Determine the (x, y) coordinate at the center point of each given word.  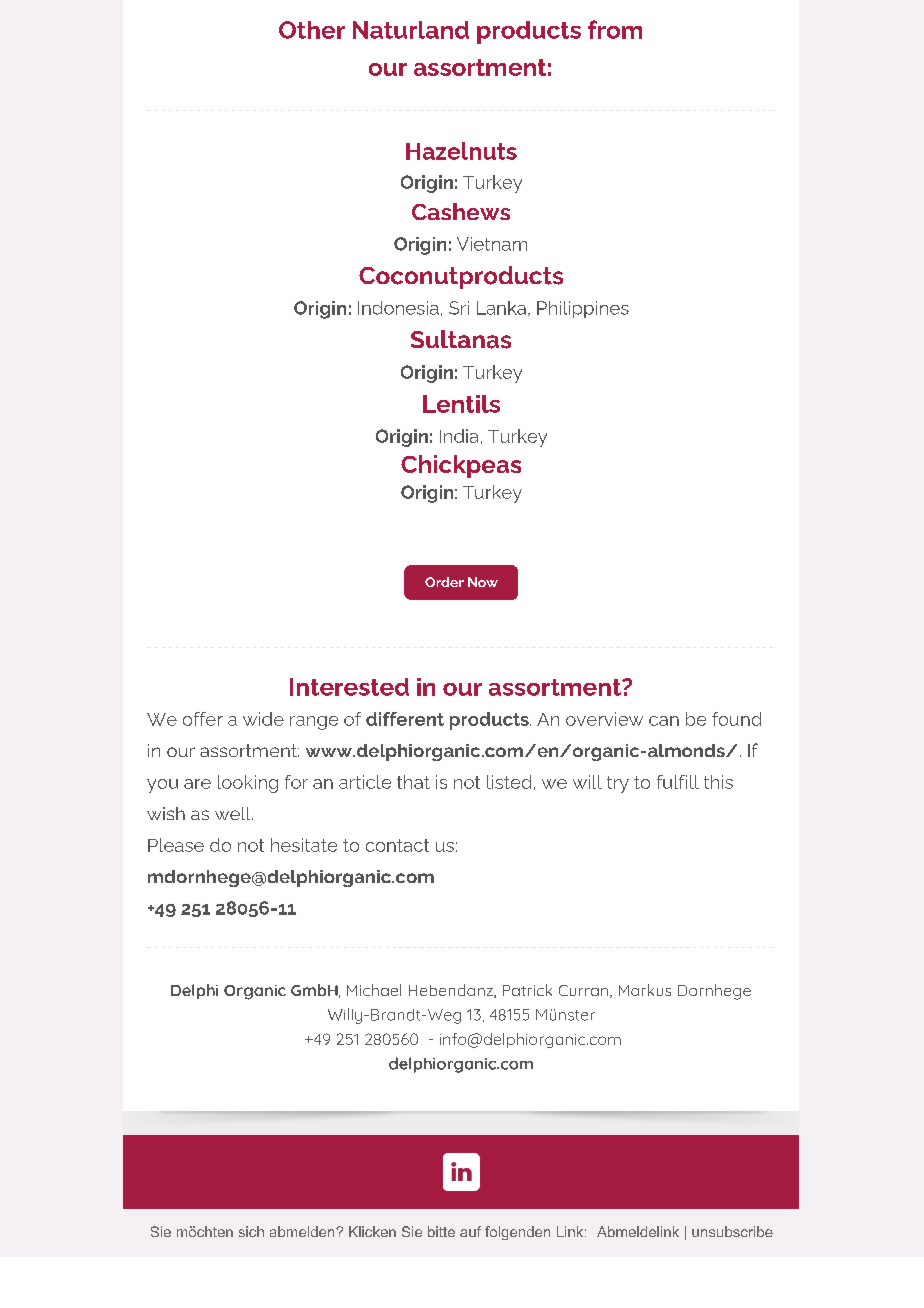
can (664, 721)
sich (251, 1231)
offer (203, 719)
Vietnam (492, 244)
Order (444, 582)
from (615, 29)
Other (312, 30)
